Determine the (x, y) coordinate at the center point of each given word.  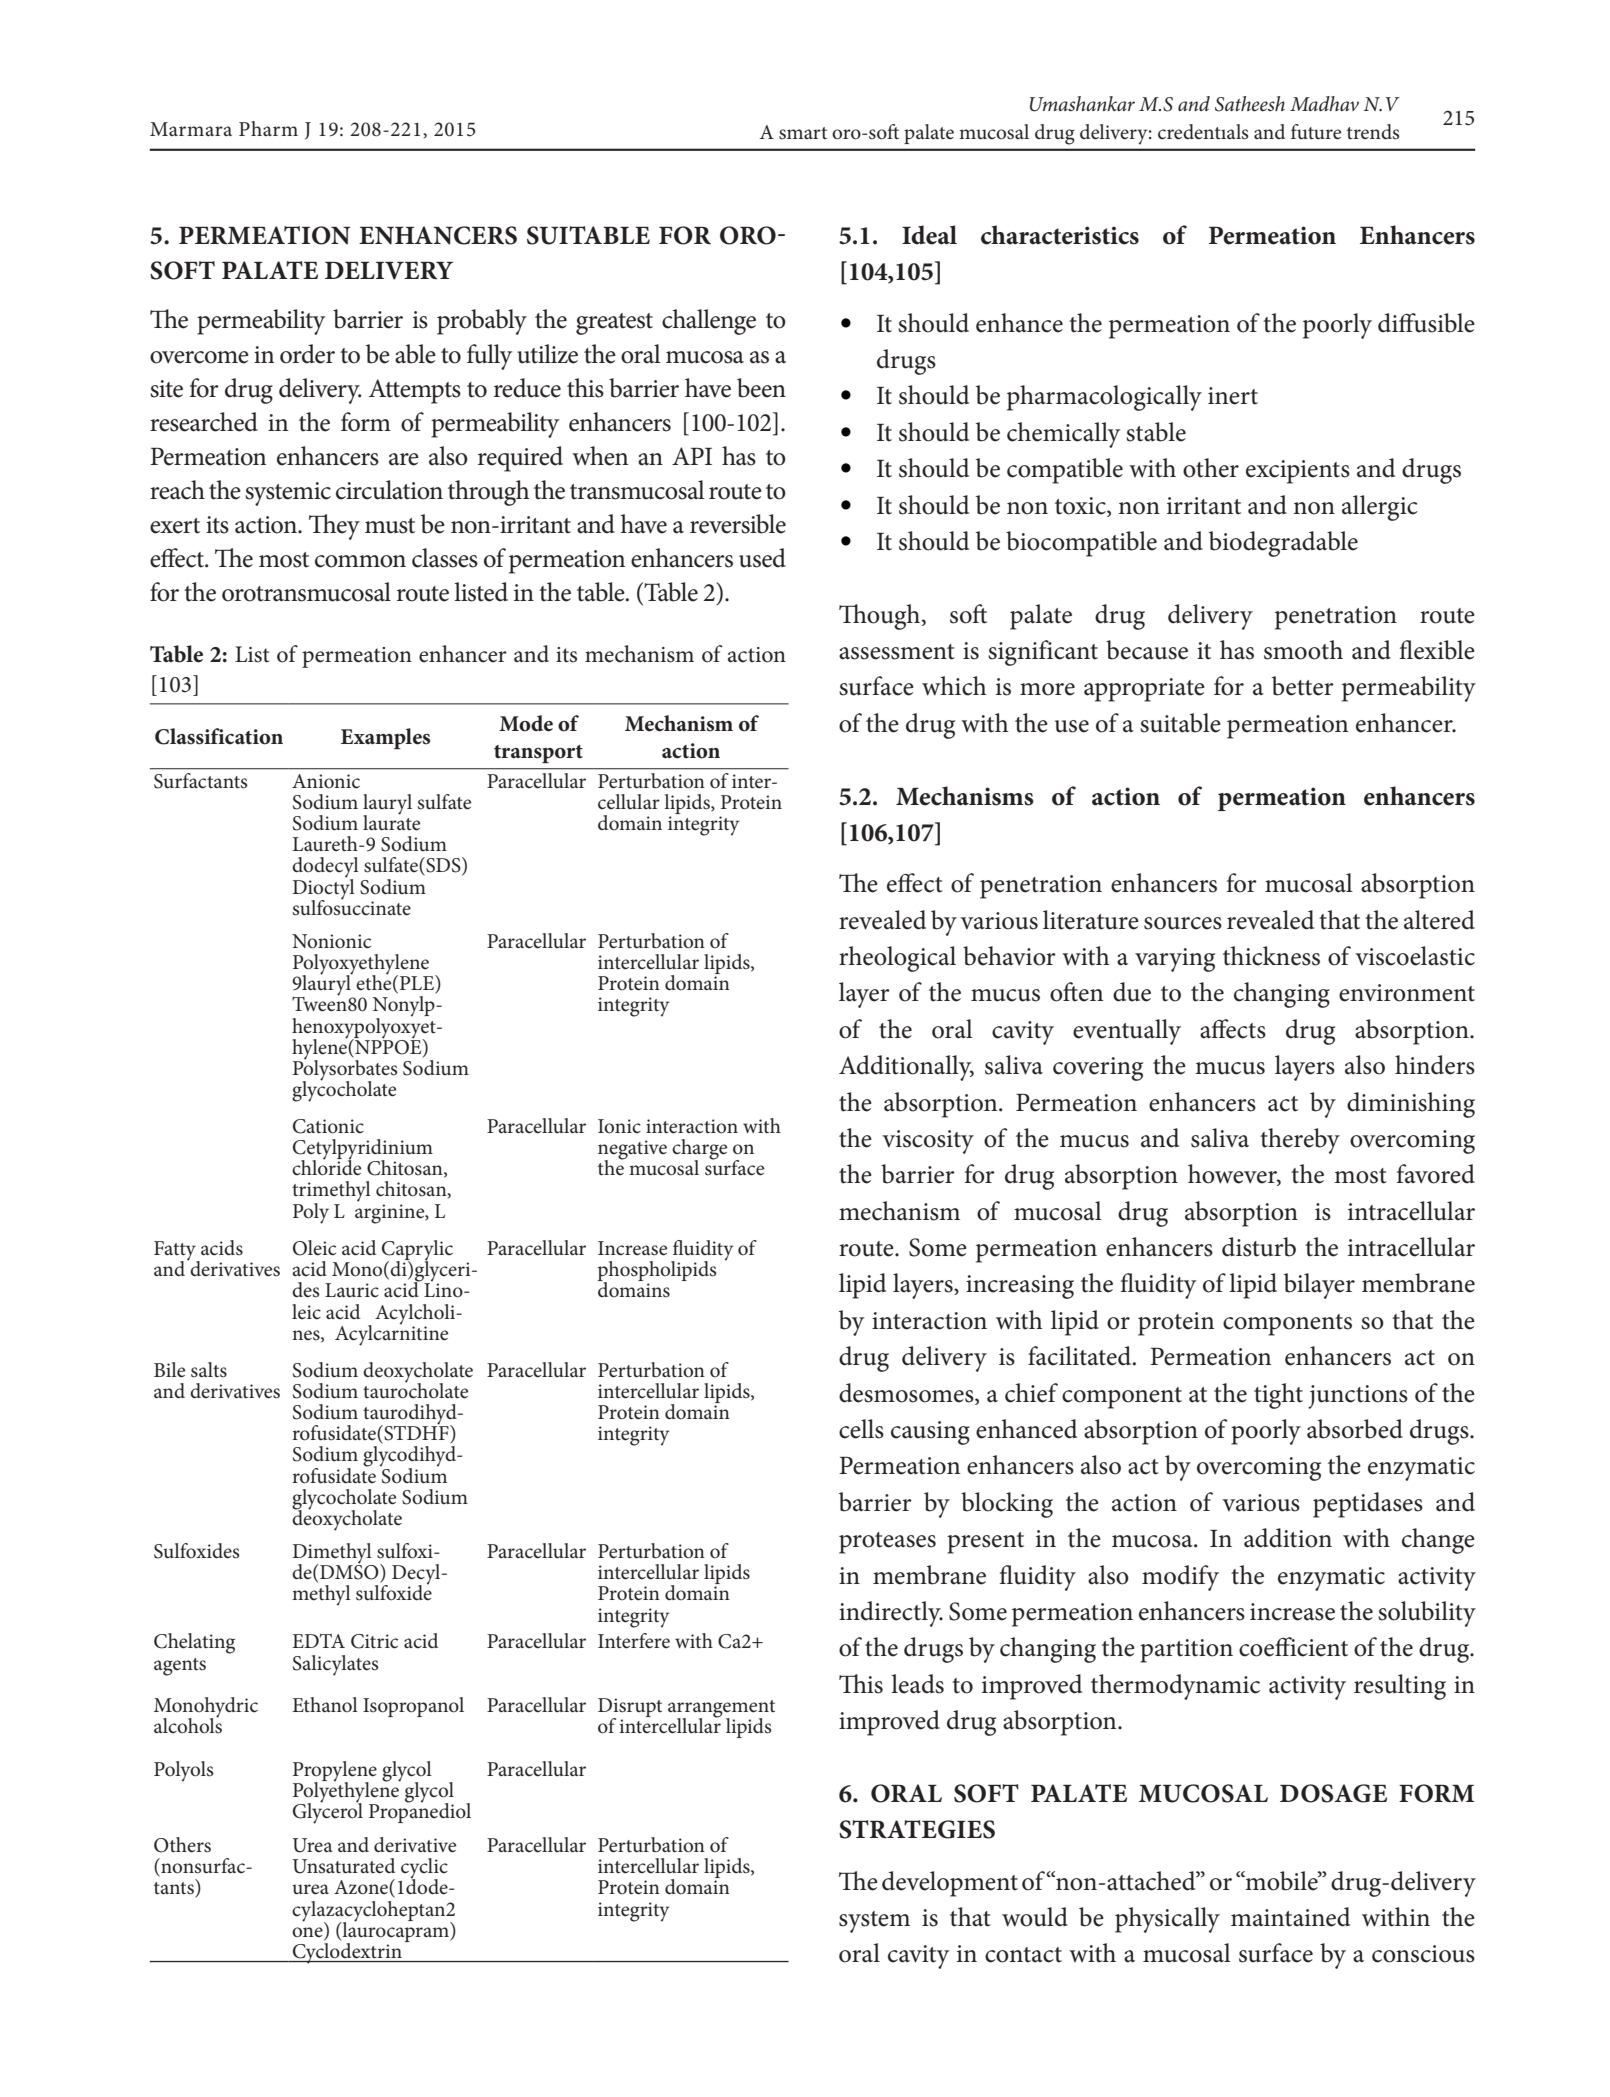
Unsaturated (343, 1866)
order (307, 354)
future (1316, 132)
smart (803, 133)
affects (1233, 1029)
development (950, 1884)
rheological (897, 959)
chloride (326, 1167)
